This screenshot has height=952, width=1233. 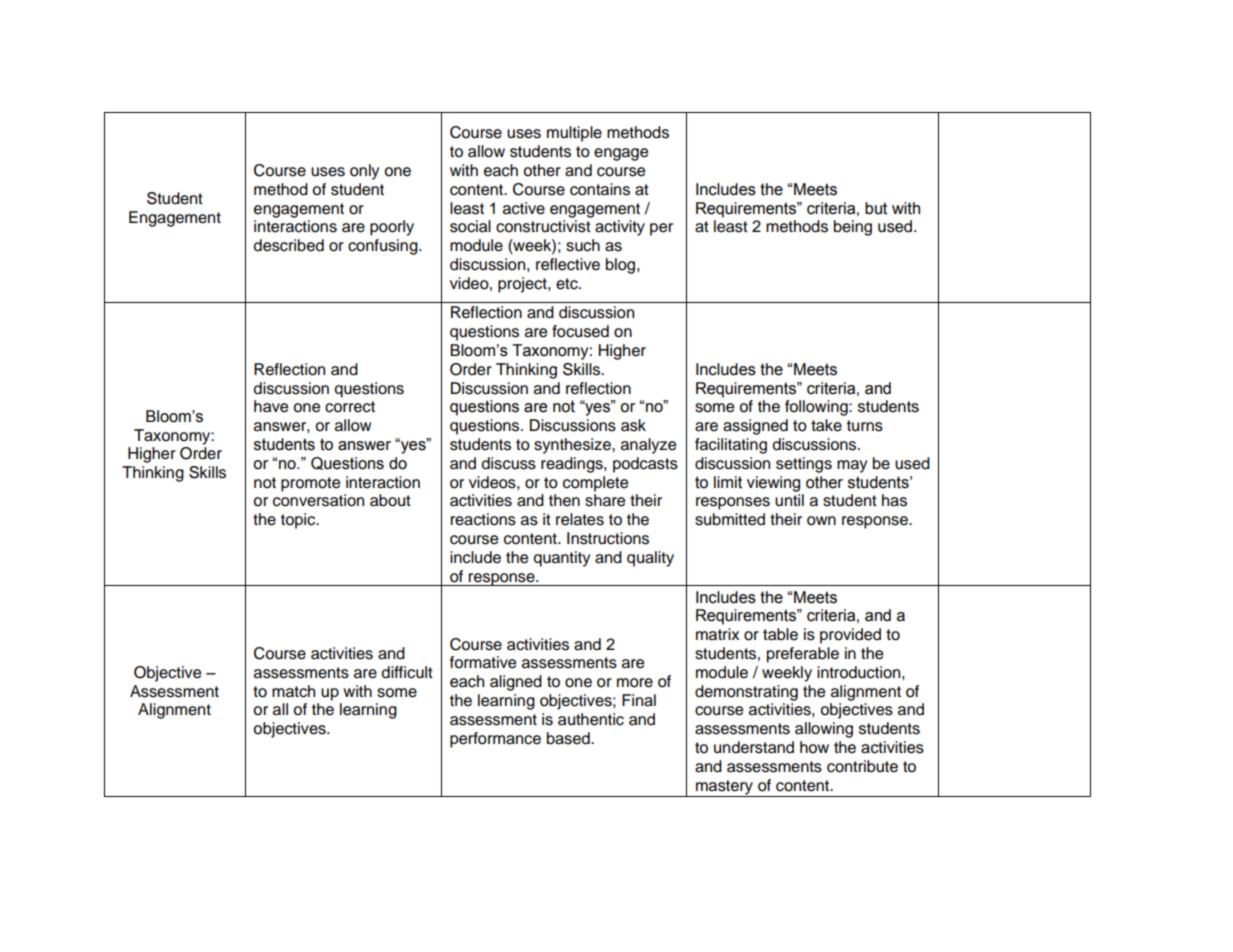 I want to click on ask, so click(x=633, y=425).
